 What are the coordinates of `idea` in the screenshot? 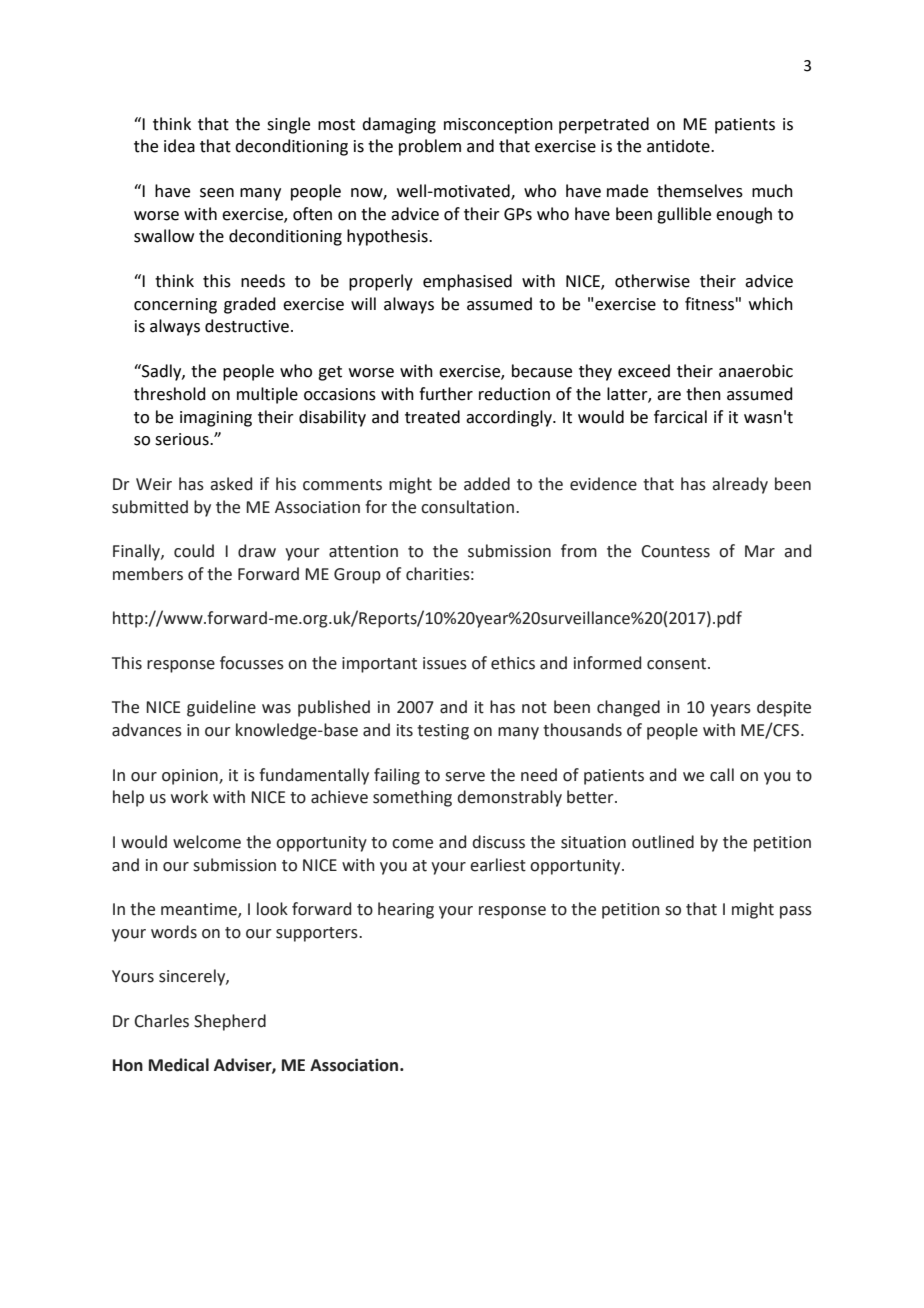 It's located at (179, 146).
